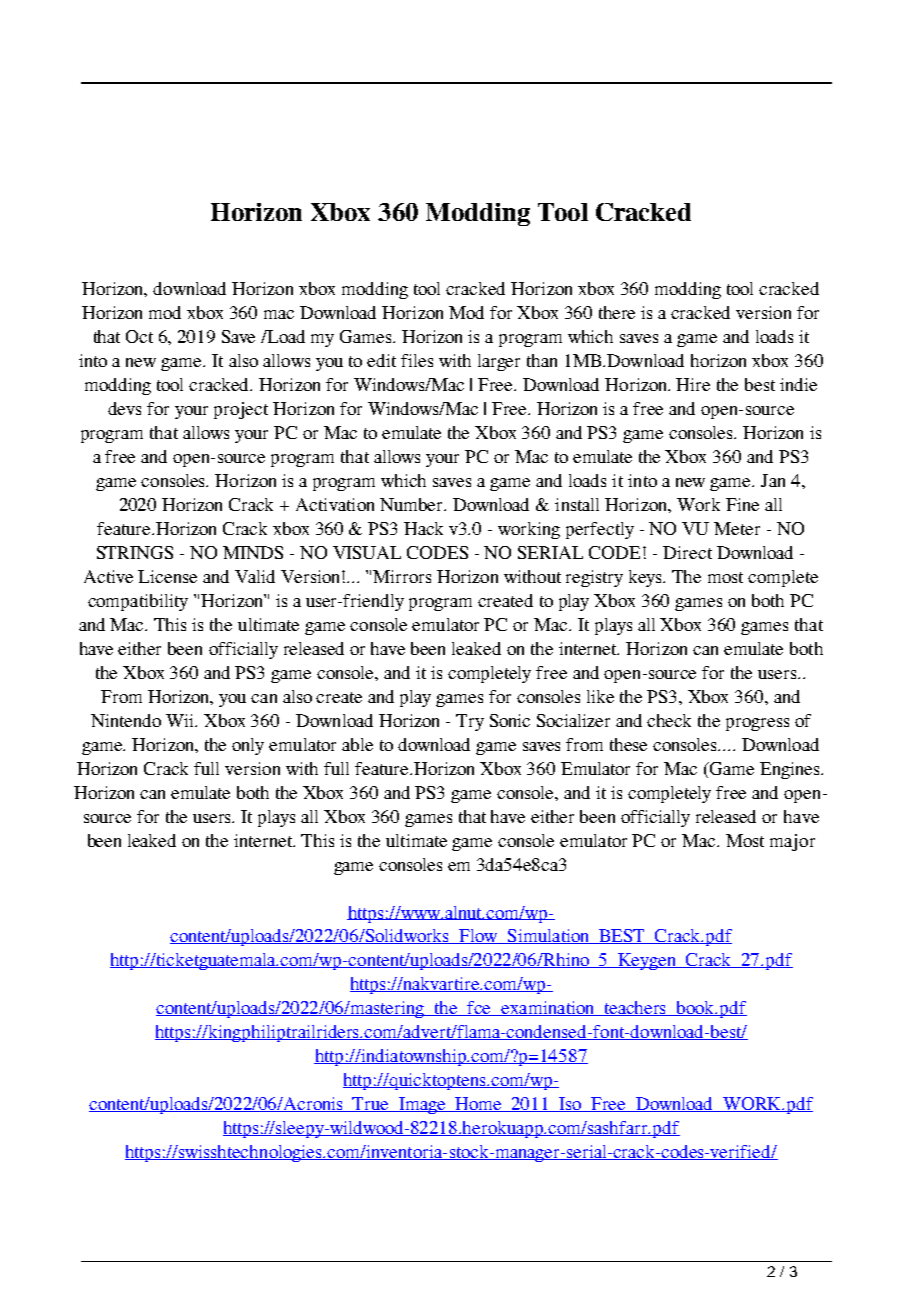 This screenshot has height=1316, width=913. I want to click on only, so click(248, 746).
